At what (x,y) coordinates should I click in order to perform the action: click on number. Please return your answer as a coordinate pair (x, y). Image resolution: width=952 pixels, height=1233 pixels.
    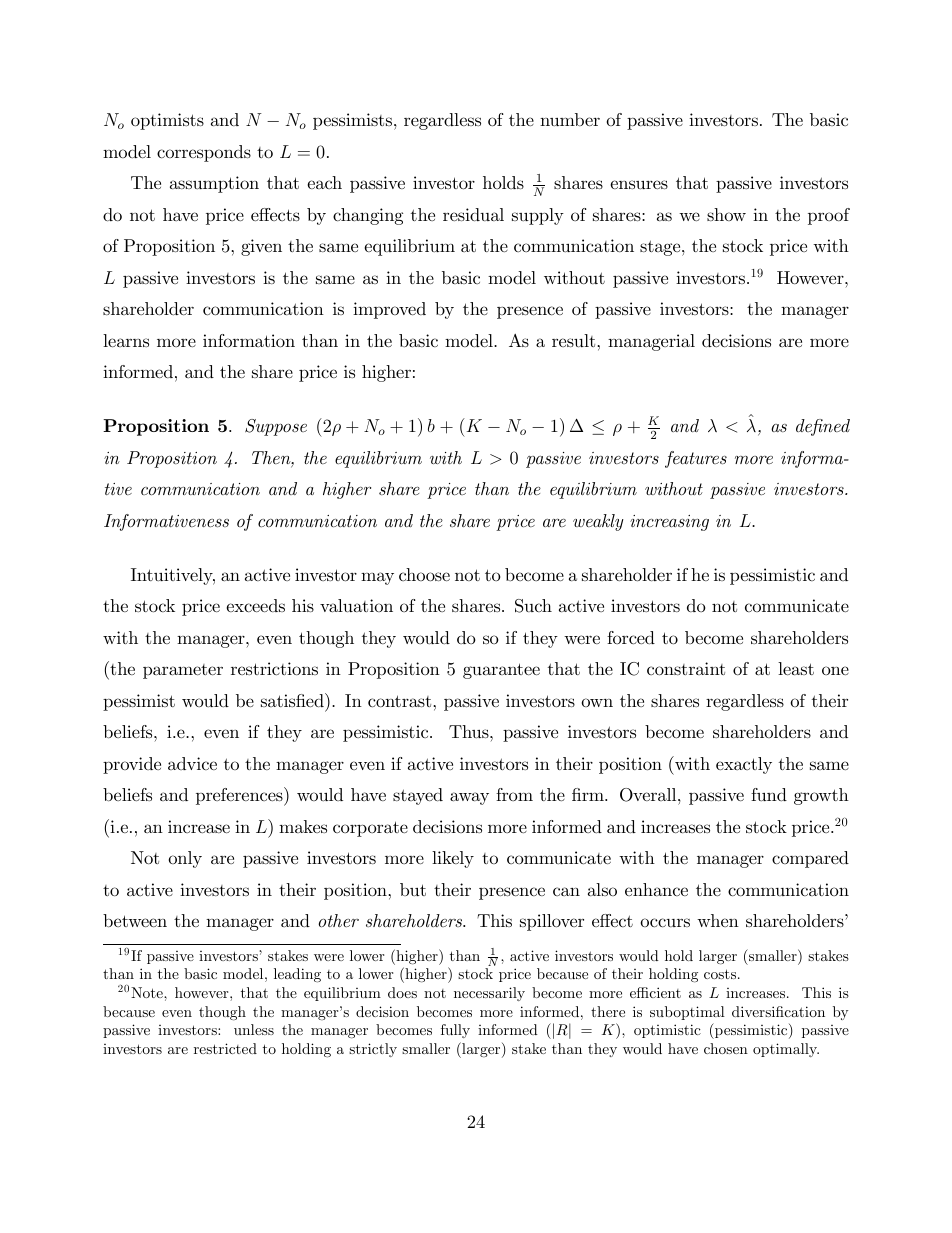
    Looking at the image, I should click on (570, 119).
